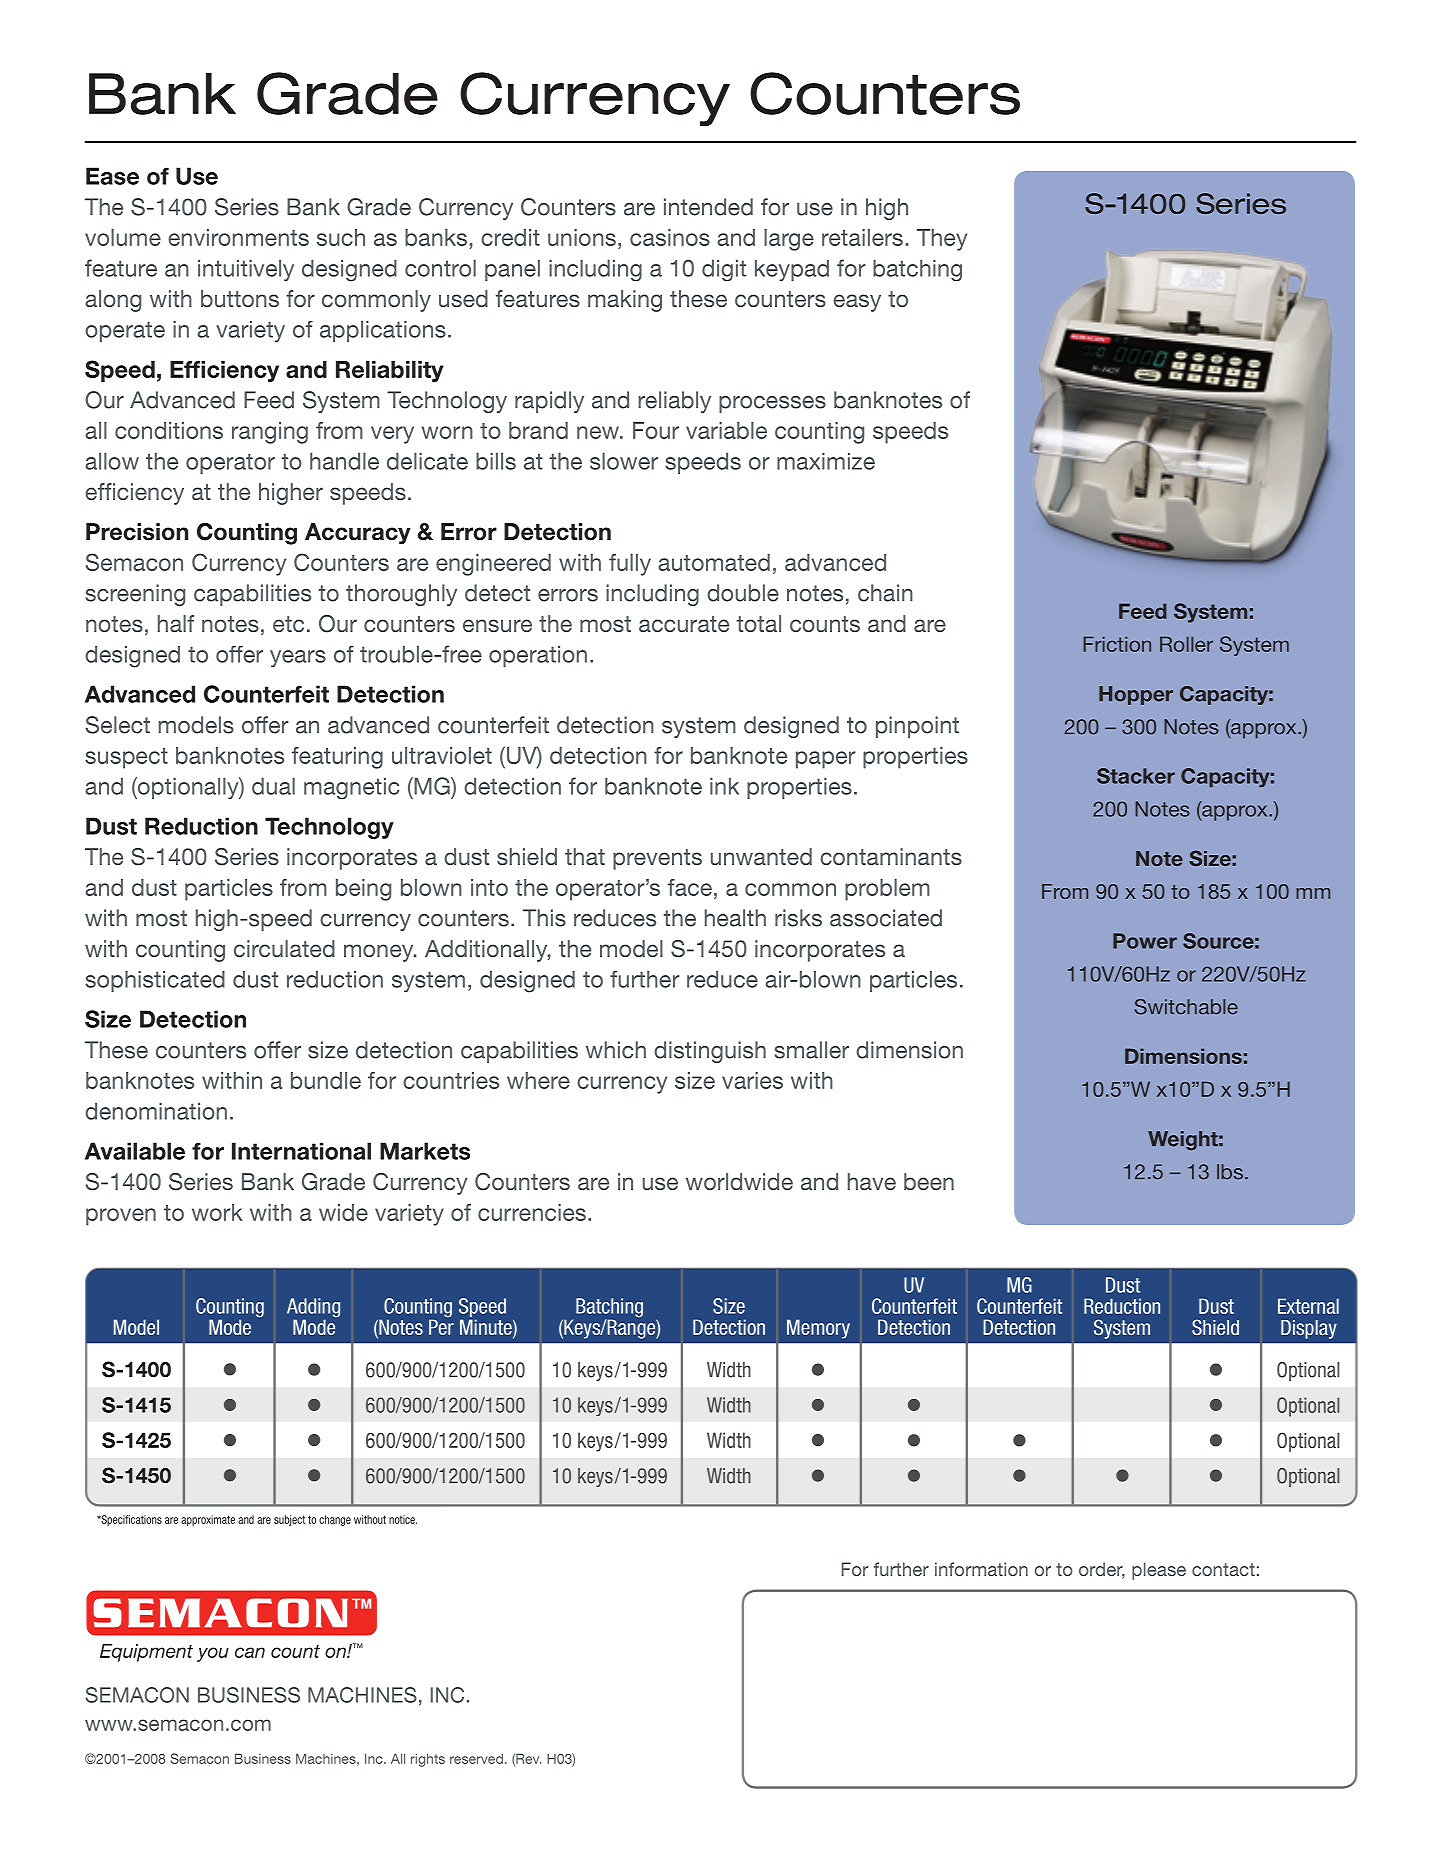 This screenshot has width=1441, height=1865. Describe the element at coordinates (942, 240) in the screenshot. I see `They` at that location.
